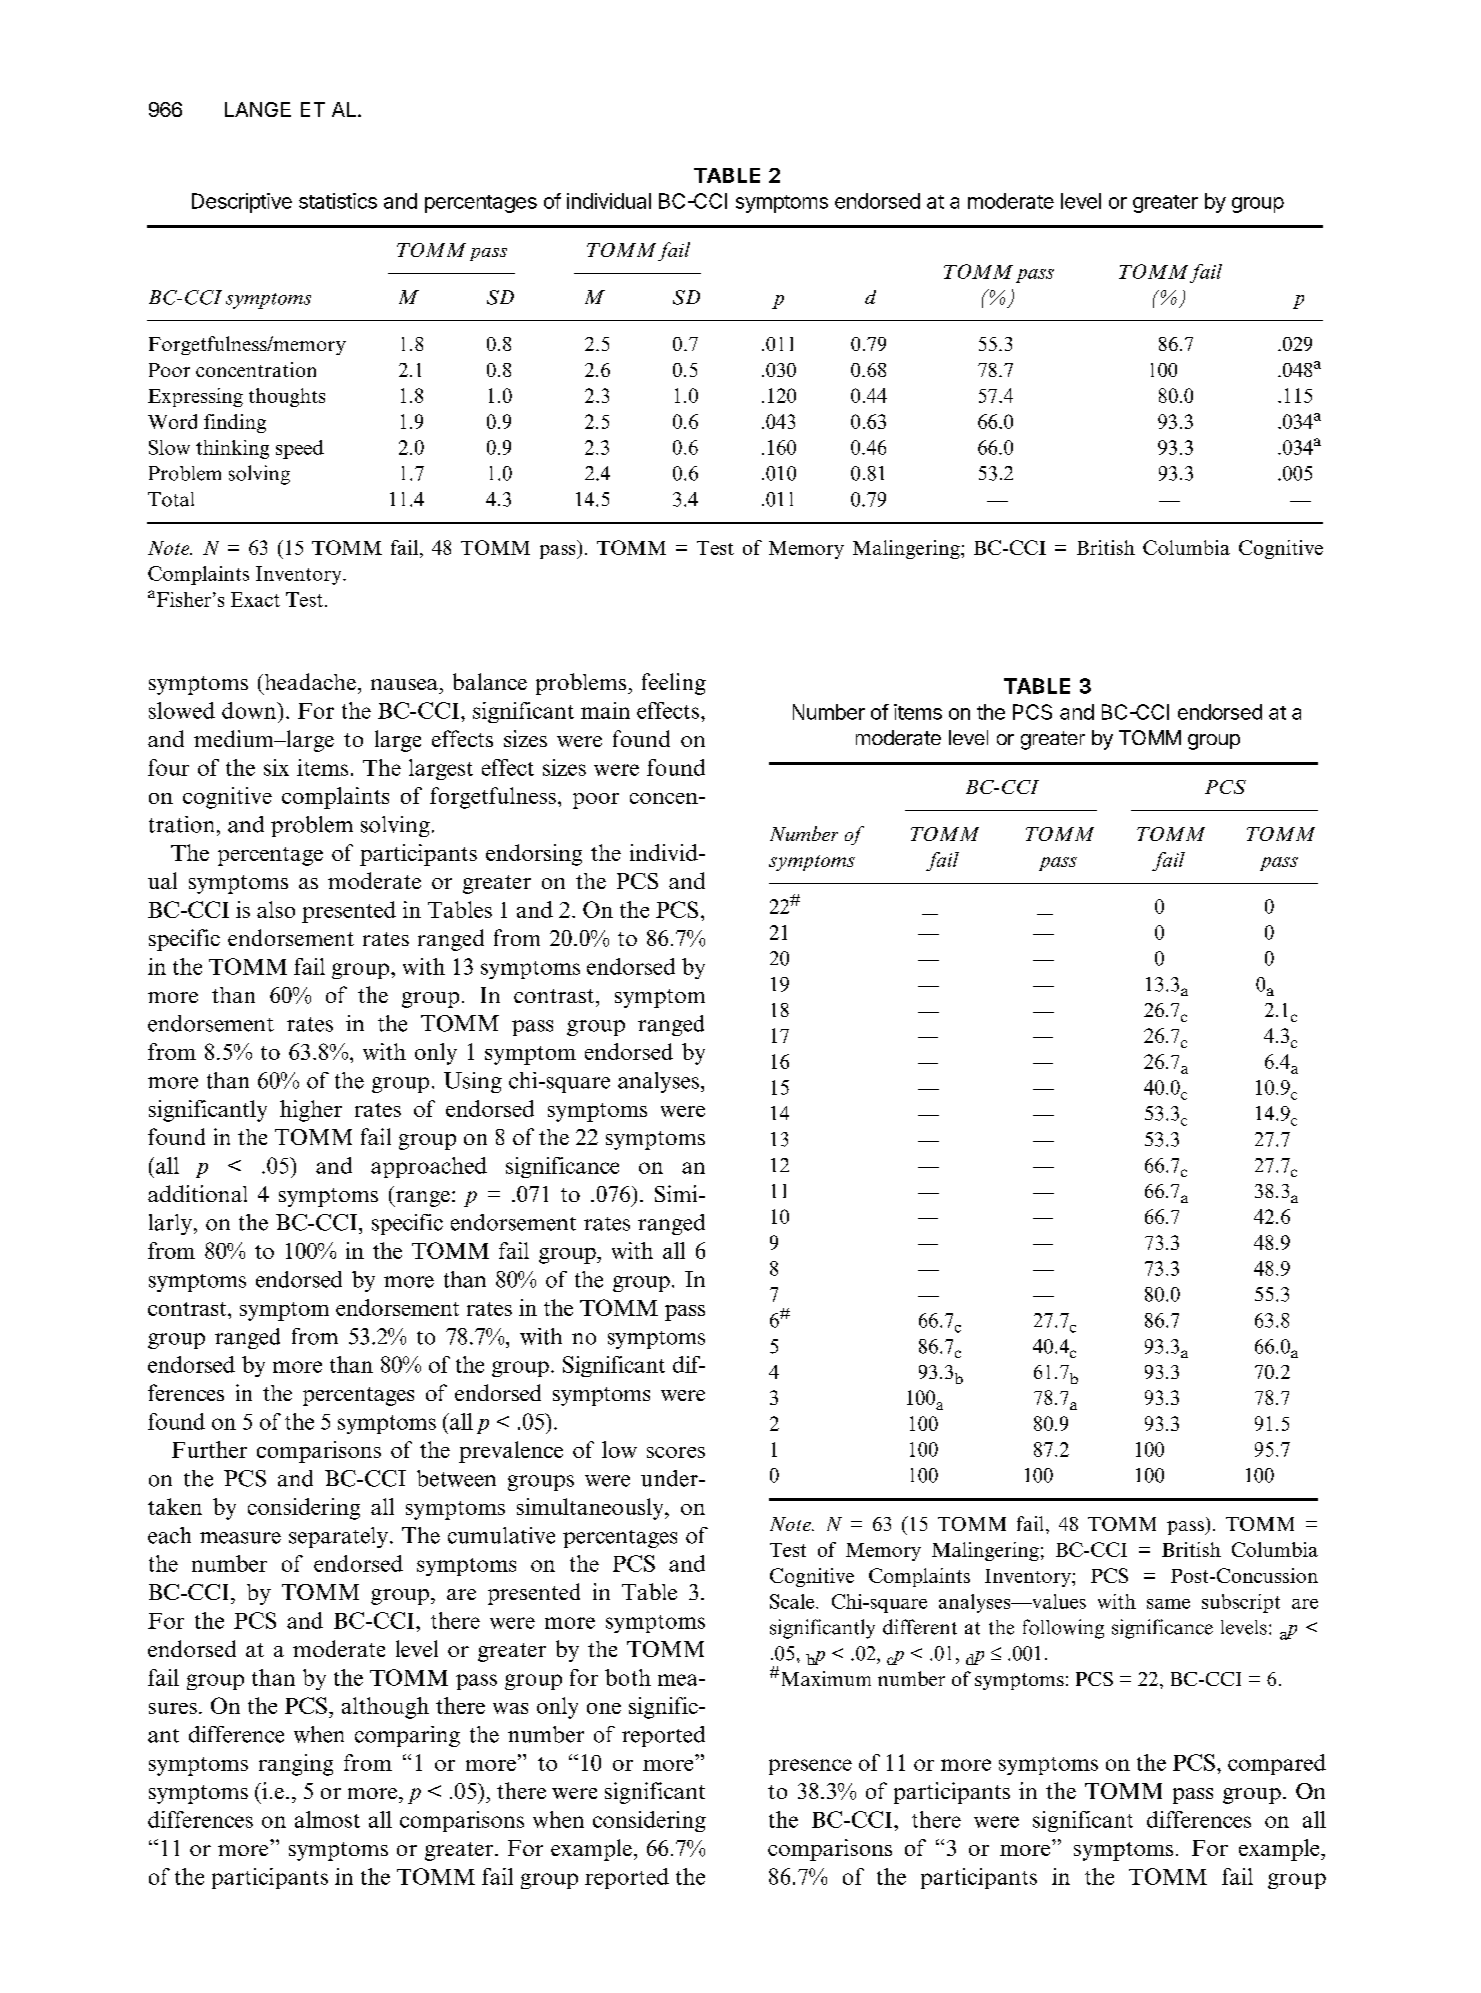 The width and height of the image is (1481, 1993). I want to click on also, so click(276, 909).
